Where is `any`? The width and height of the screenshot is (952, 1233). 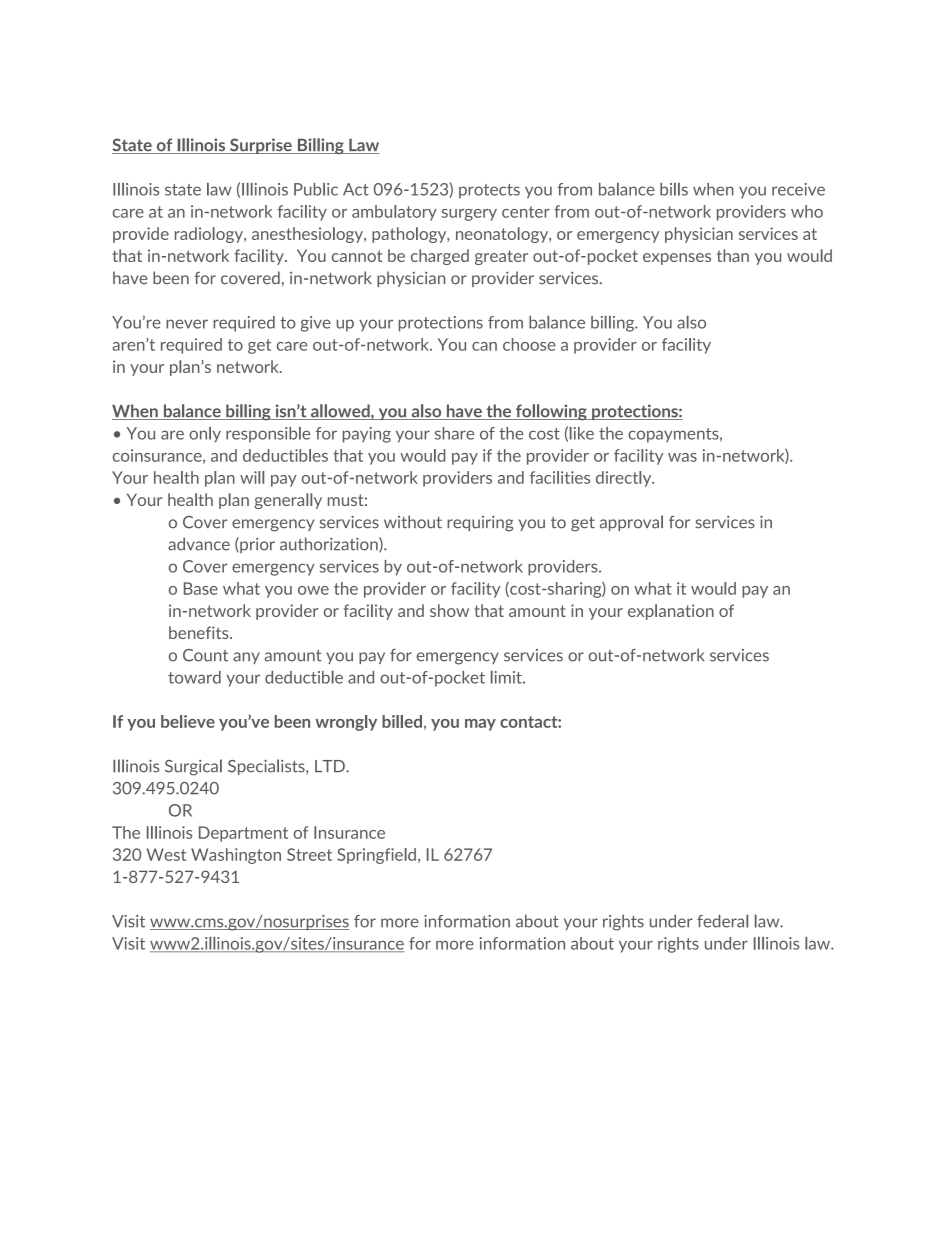
any is located at coordinates (246, 658).
